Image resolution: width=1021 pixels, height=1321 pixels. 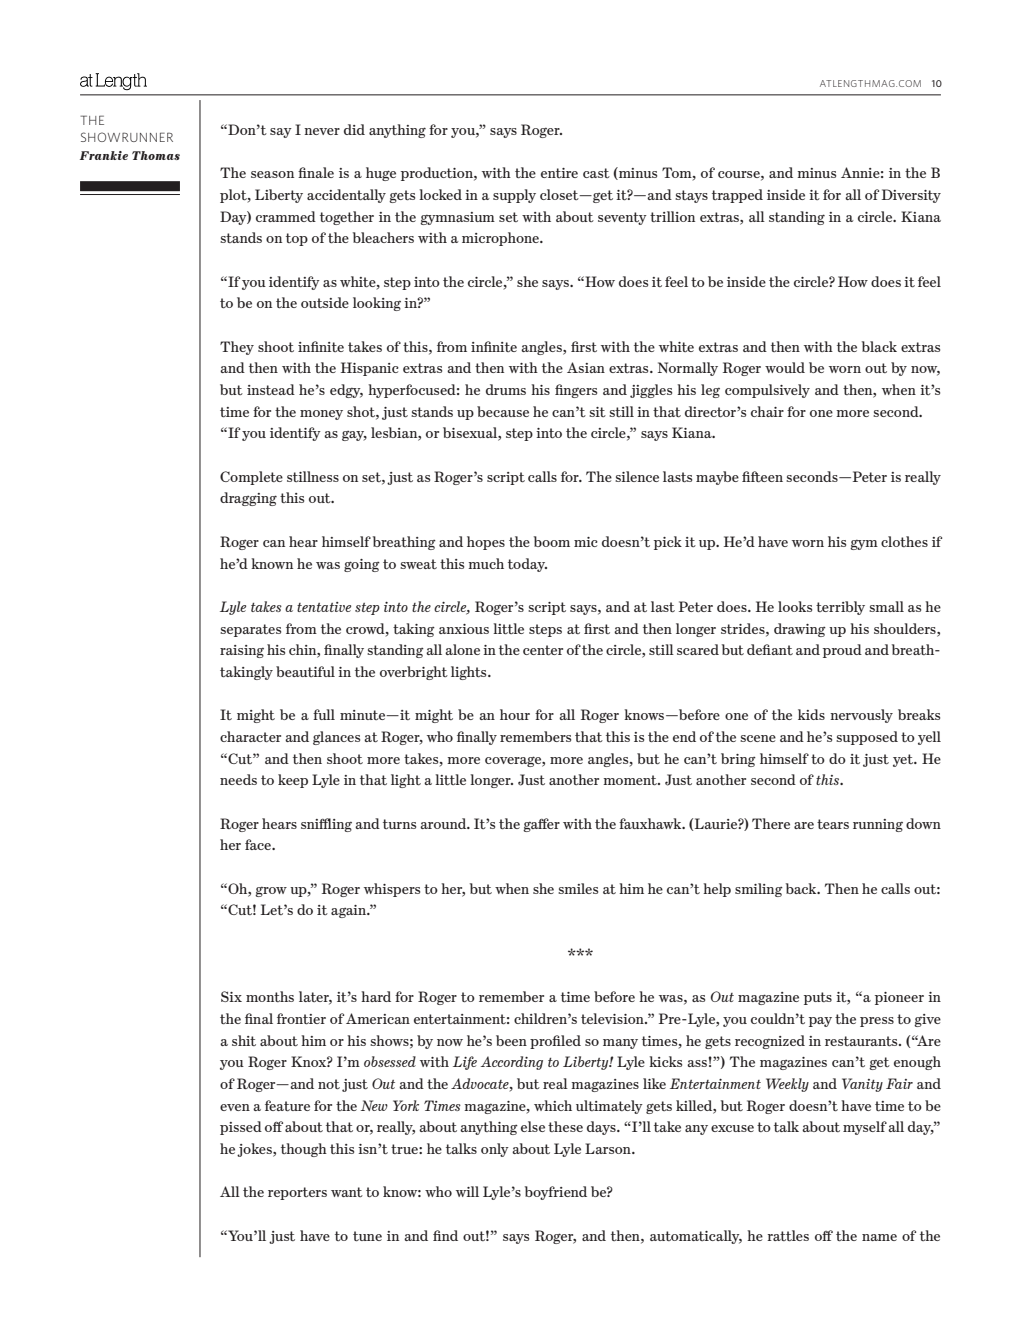 I want to click on Thomas, so click(x=156, y=155).
